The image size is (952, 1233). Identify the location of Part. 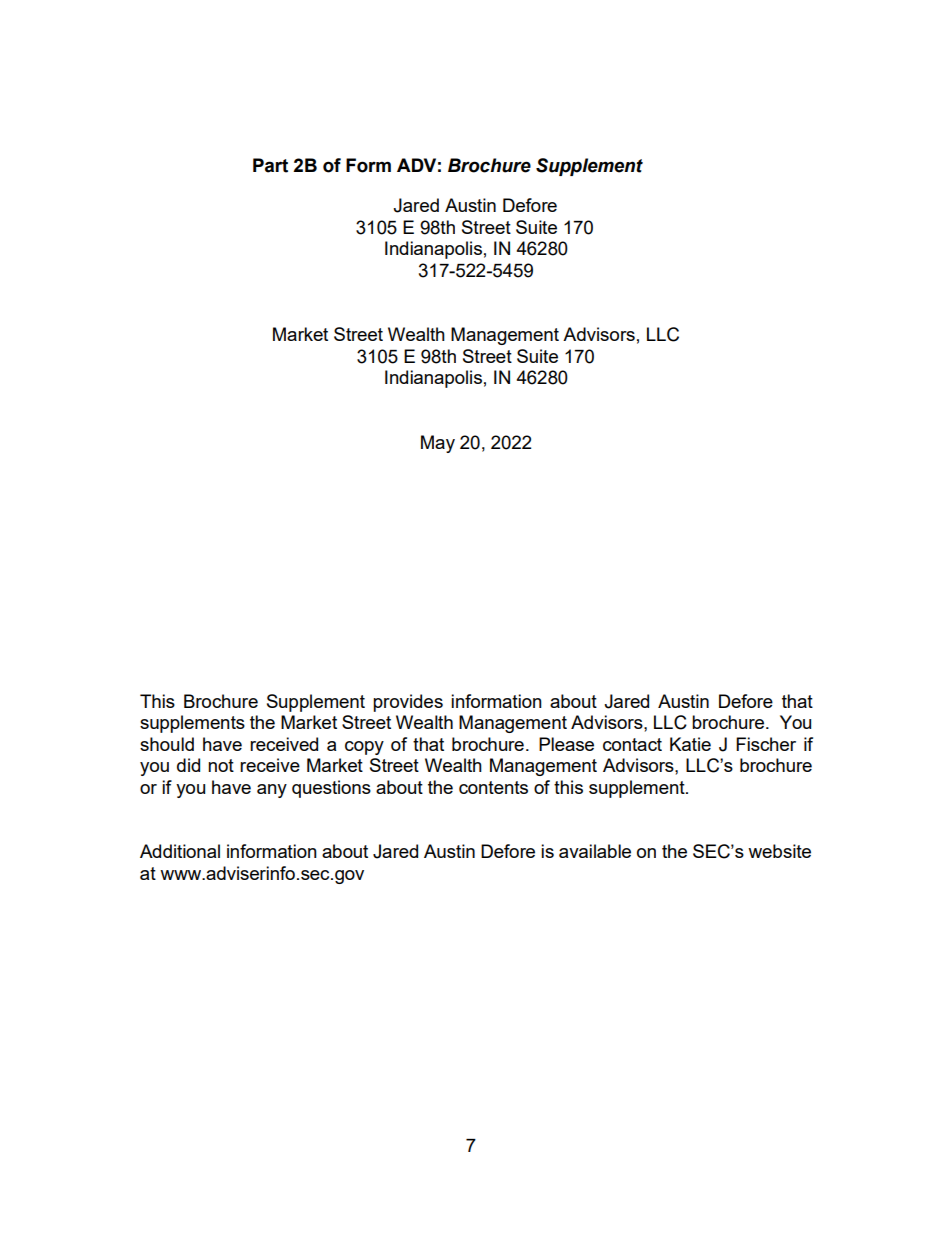
(270, 165).
